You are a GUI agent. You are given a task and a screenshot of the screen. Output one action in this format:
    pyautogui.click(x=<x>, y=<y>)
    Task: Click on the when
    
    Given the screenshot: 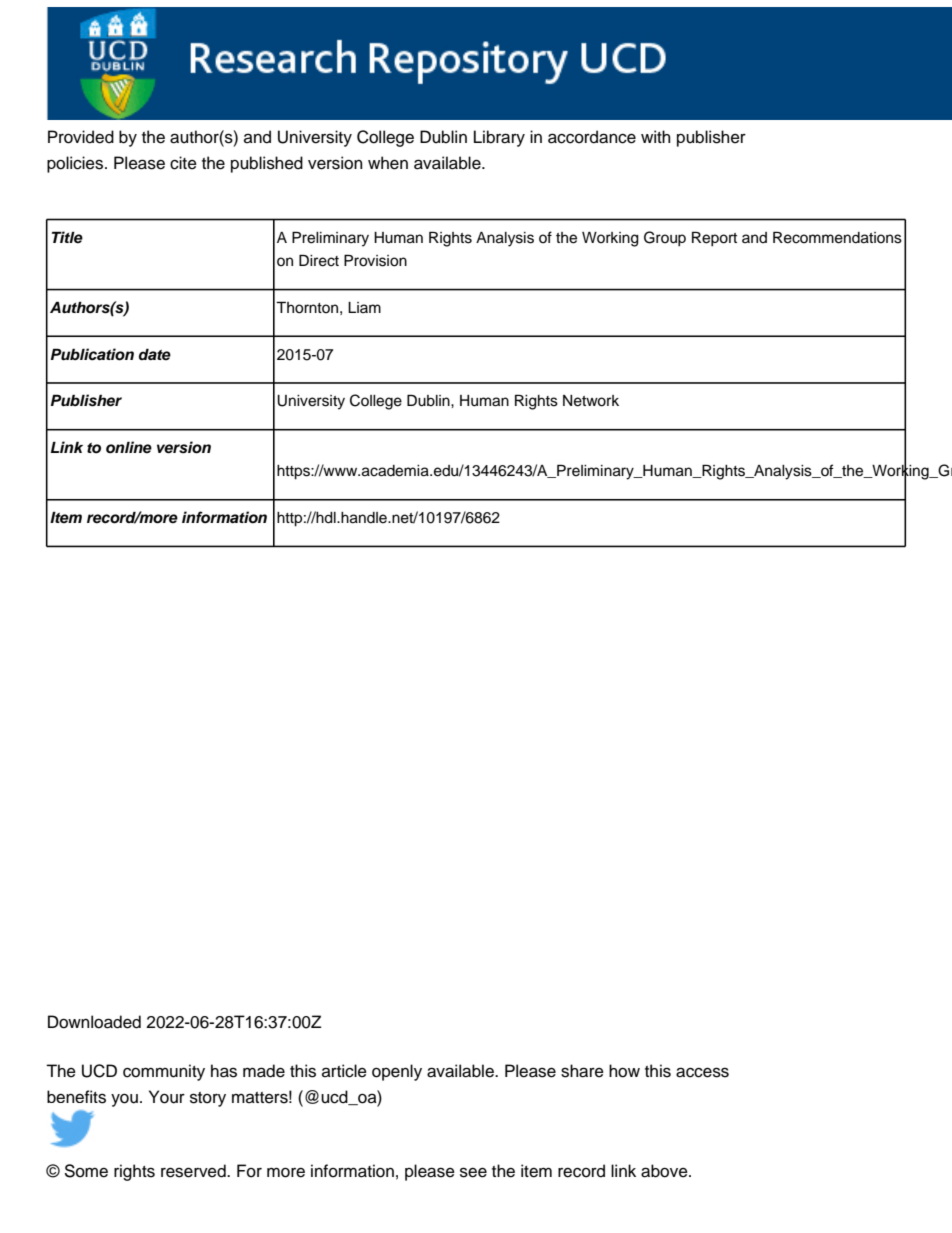 What is the action you would take?
    pyautogui.click(x=388, y=163)
